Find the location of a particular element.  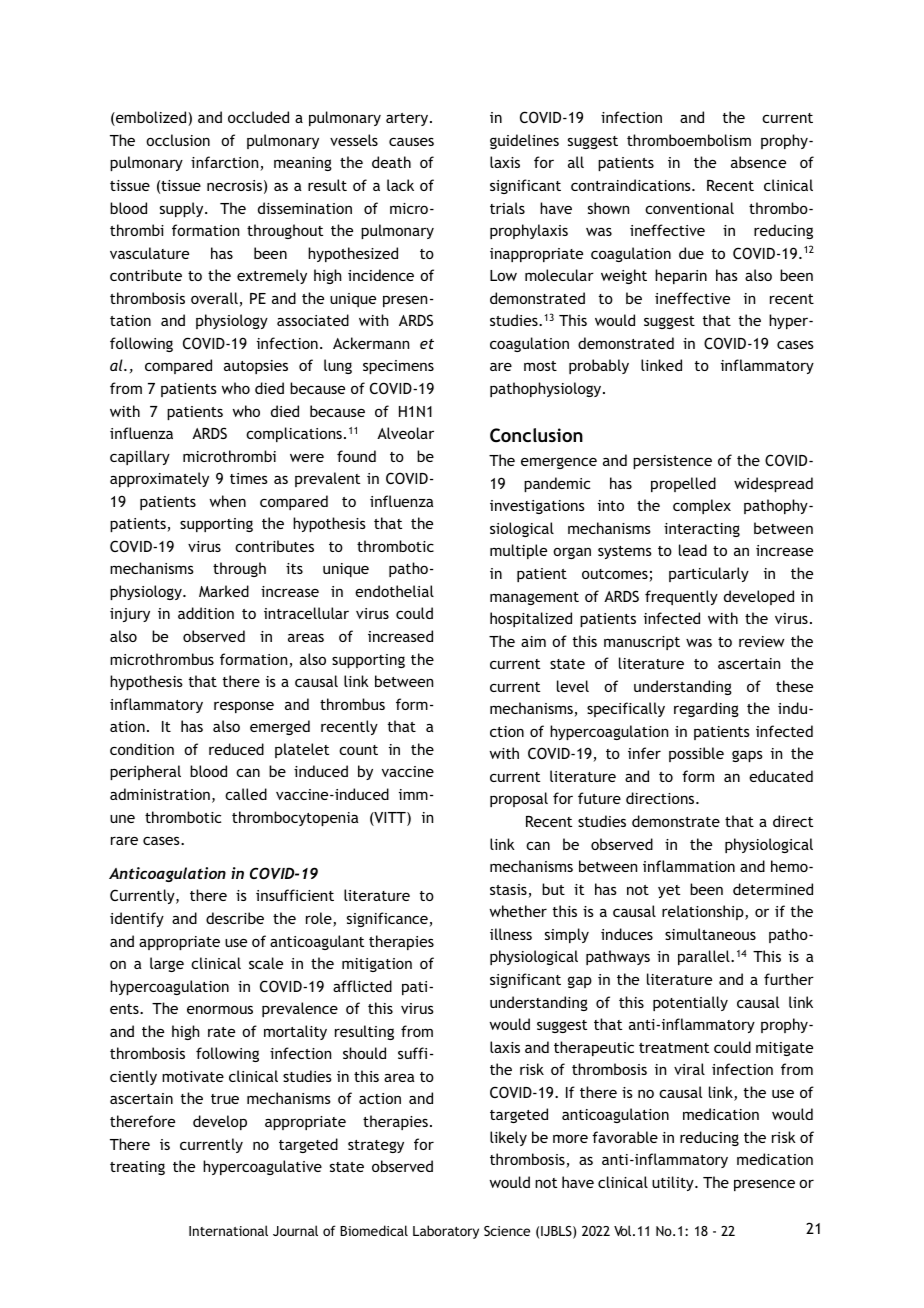

simultaneous is located at coordinates (710, 934).
